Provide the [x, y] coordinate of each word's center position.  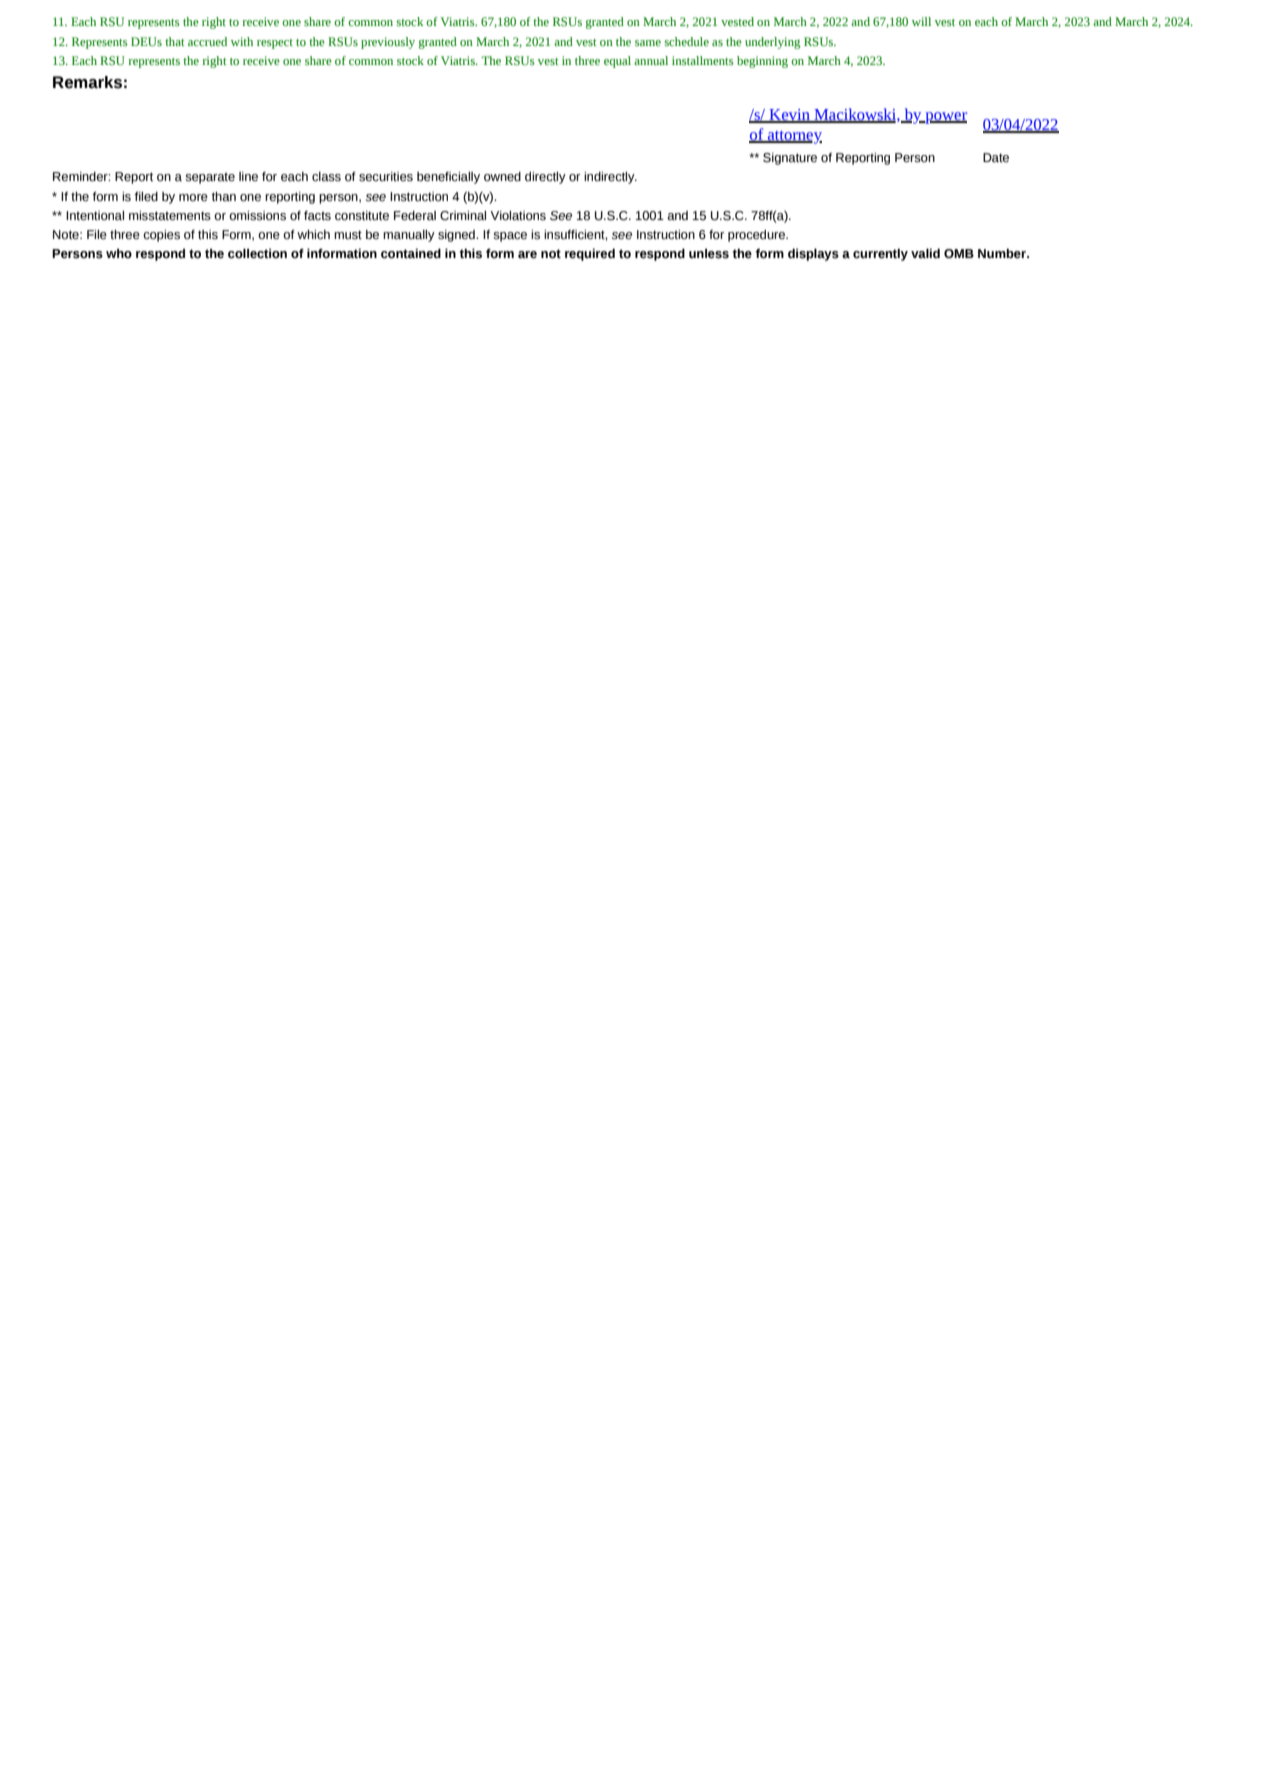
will [921, 21]
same [648, 43]
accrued [207, 41]
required [590, 254]
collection [257, 253]
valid [925, 253]
